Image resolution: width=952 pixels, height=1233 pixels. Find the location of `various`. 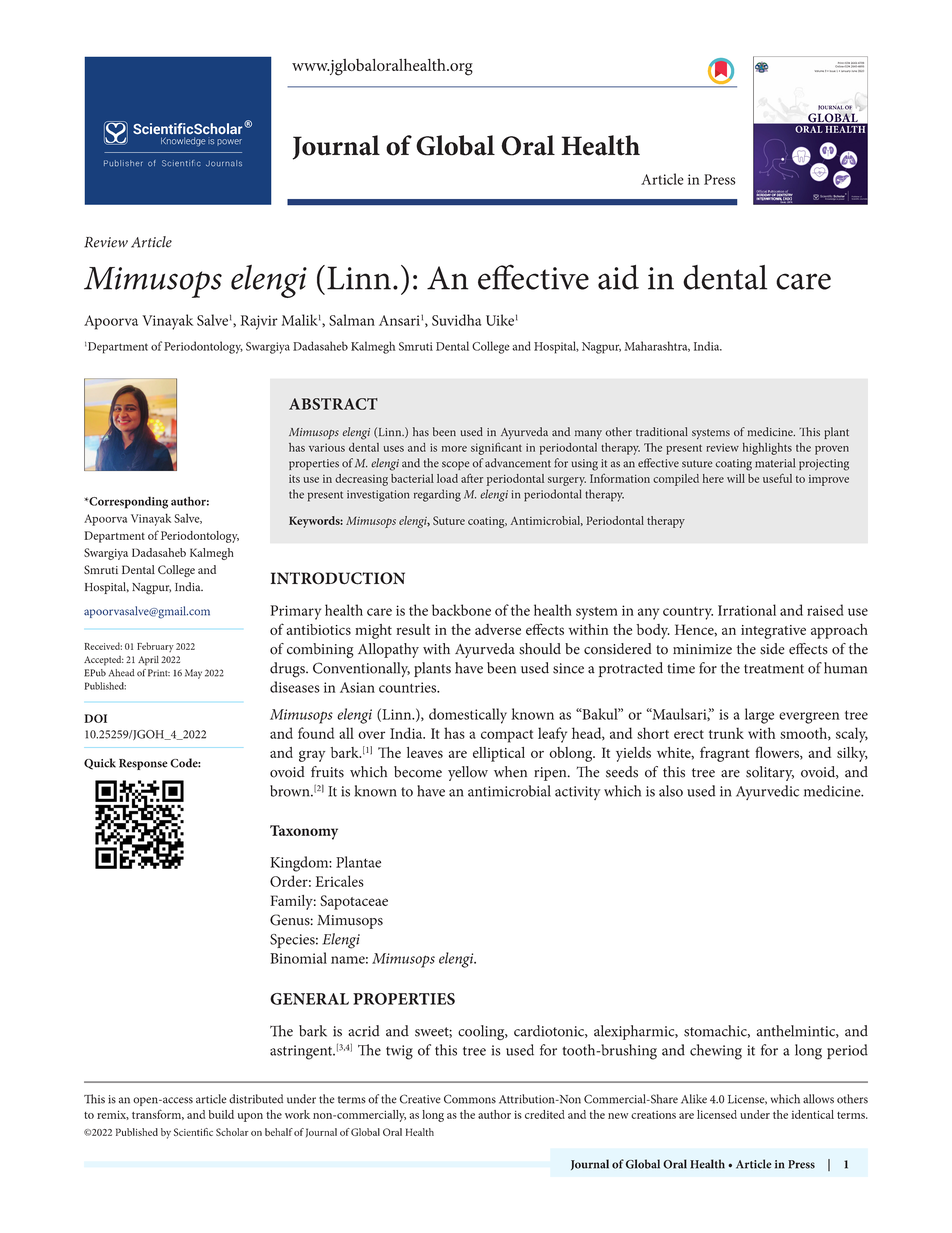

various is located at coordinates (327, 447).
